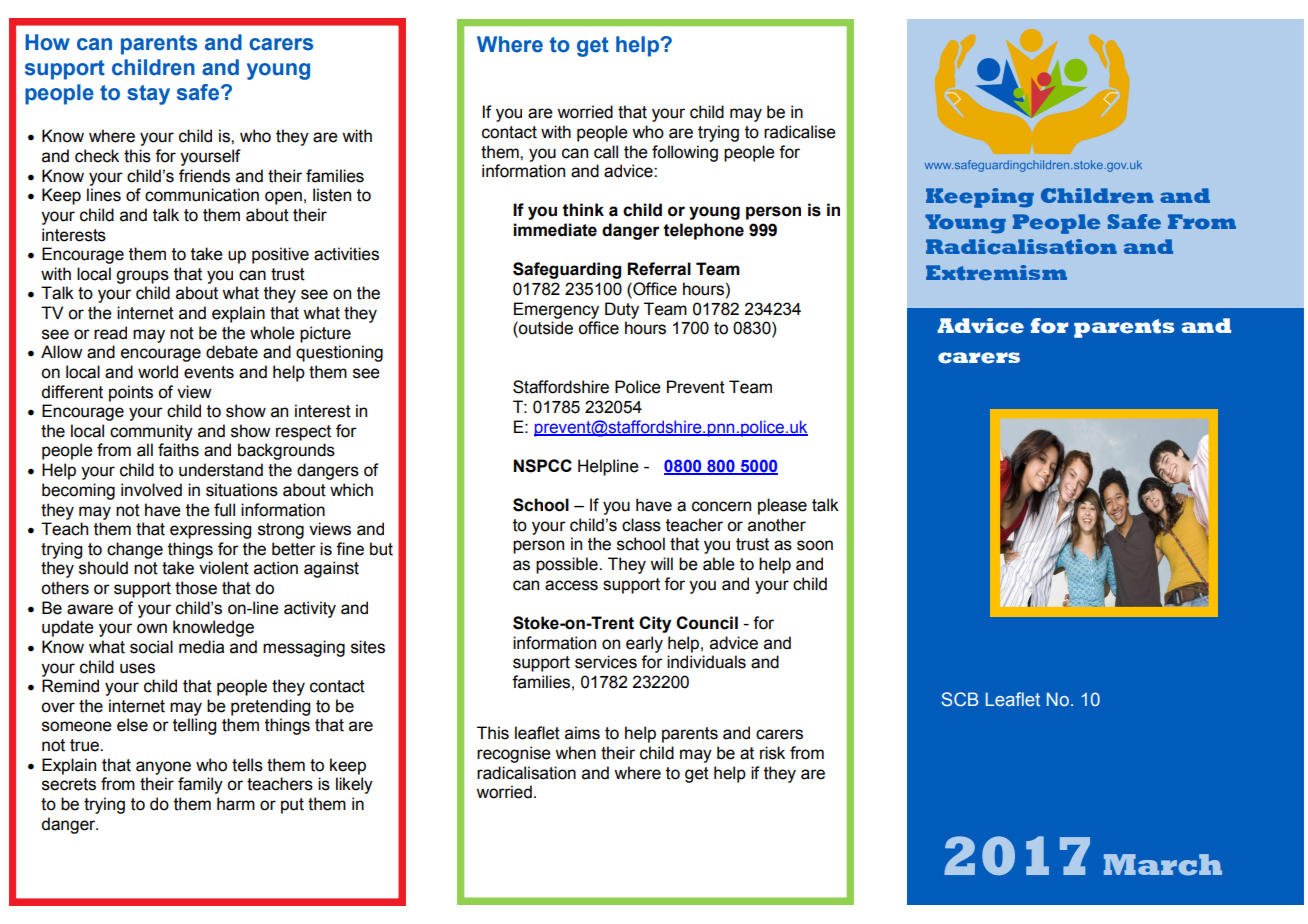 Image resolution: width=1308 pixels, height=924 pixels. What do you see at coordinates (606, 152) in the screenshot?
I see `call` at bounding box center [606, 152].
